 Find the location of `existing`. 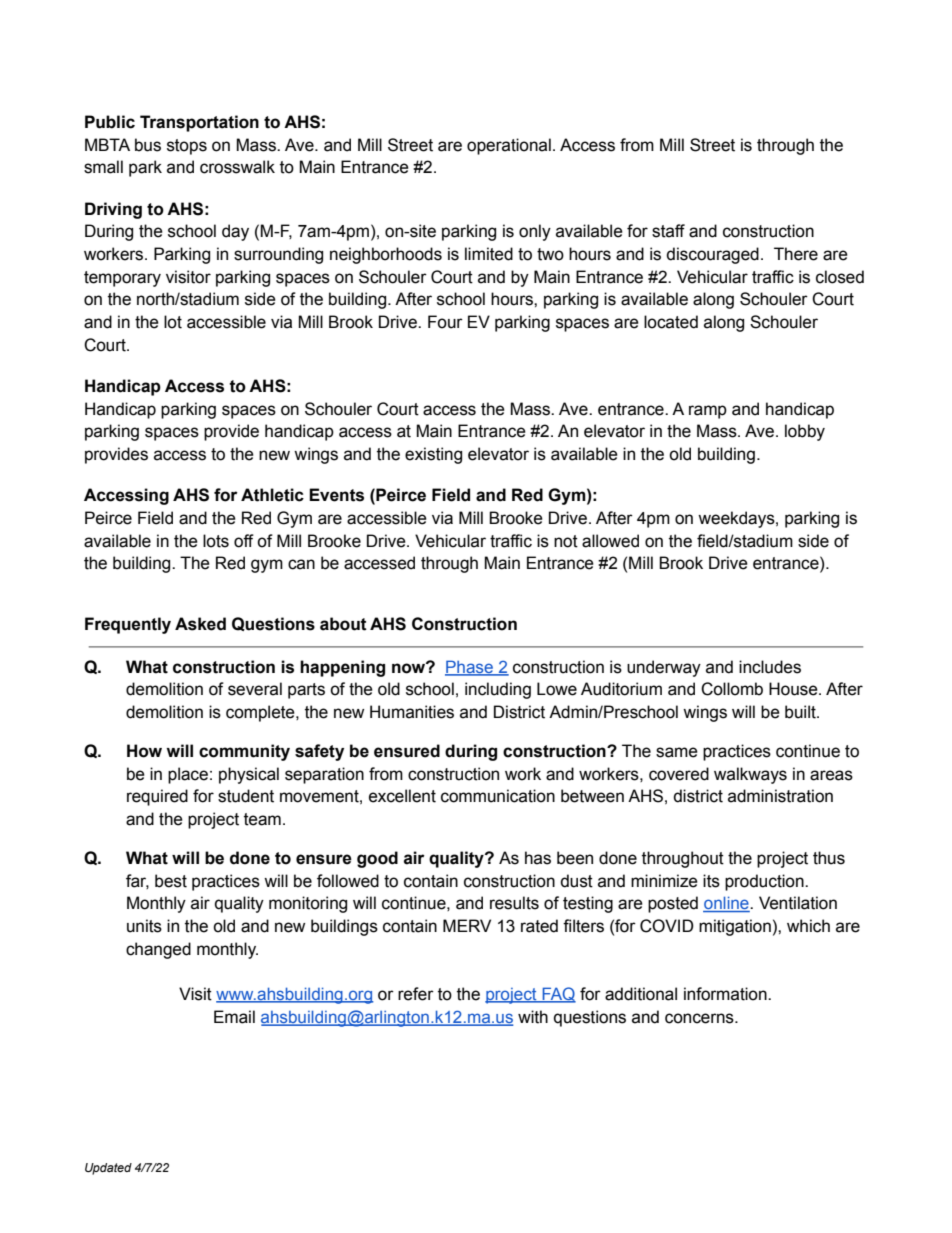

existing is located at coordinates (433, 455).
